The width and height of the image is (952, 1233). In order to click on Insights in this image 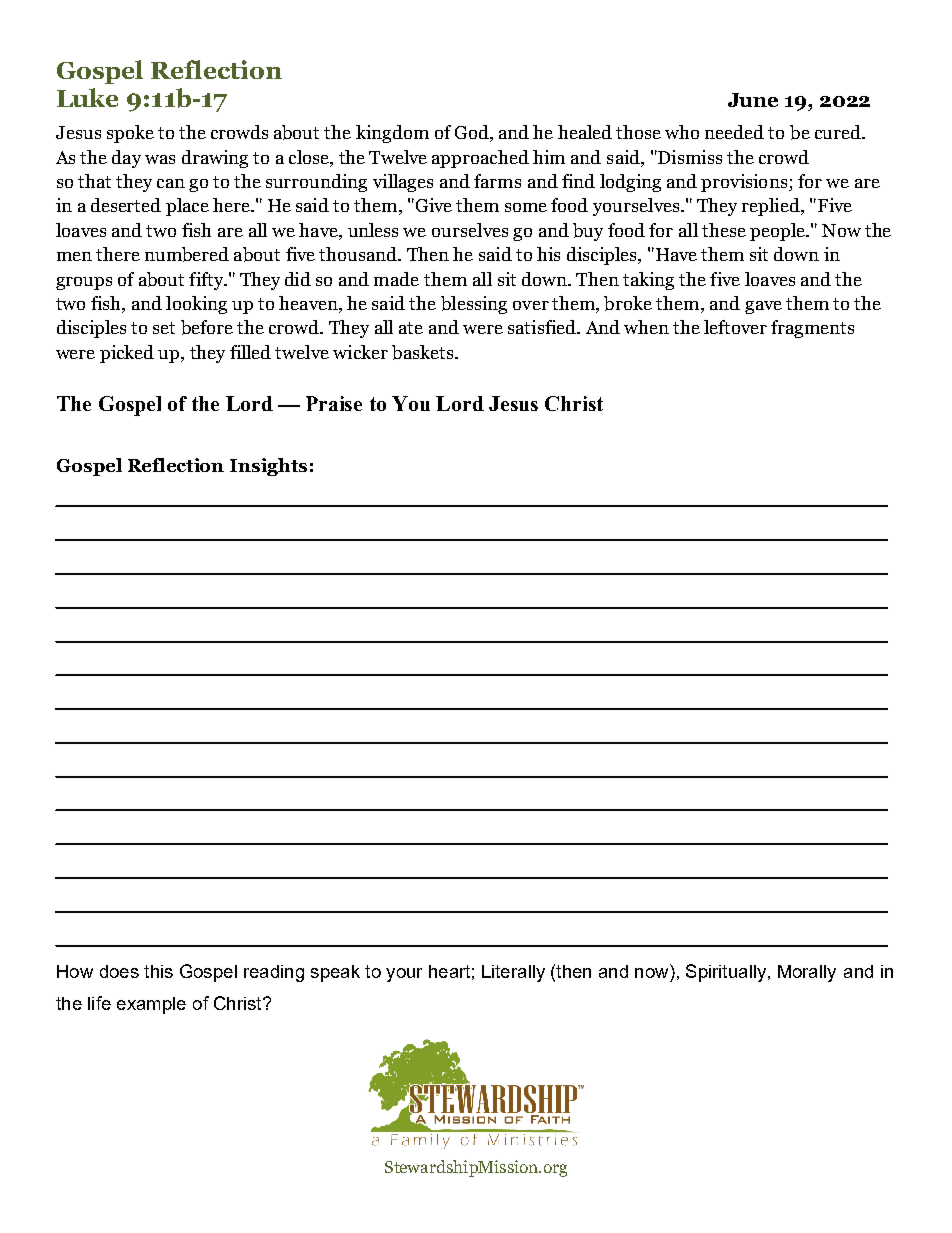, I will do `click(268, 467)`.
